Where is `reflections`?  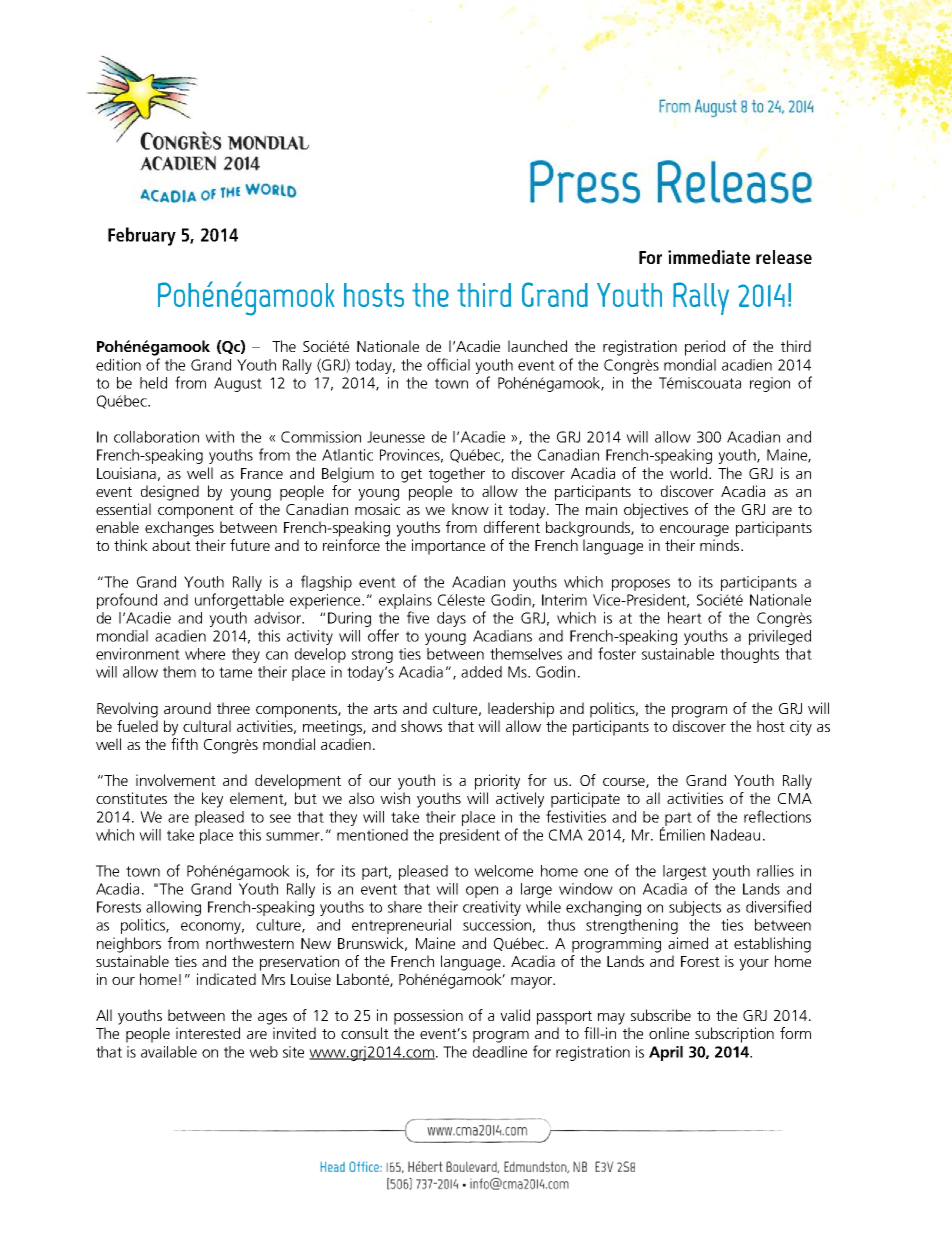
reflections is located at coordinates (777, 816).
